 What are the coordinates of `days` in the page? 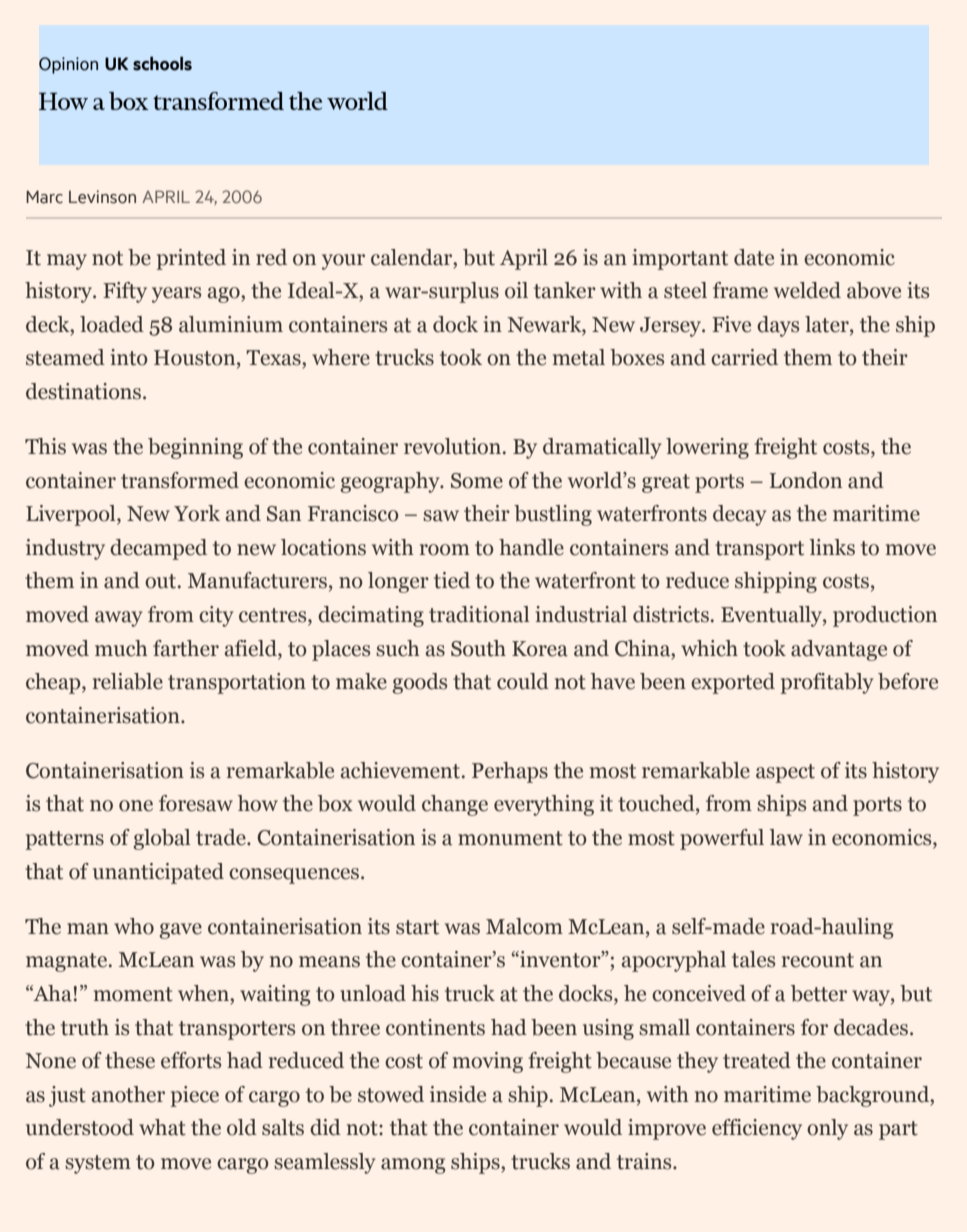 It's located at (778, 326).
